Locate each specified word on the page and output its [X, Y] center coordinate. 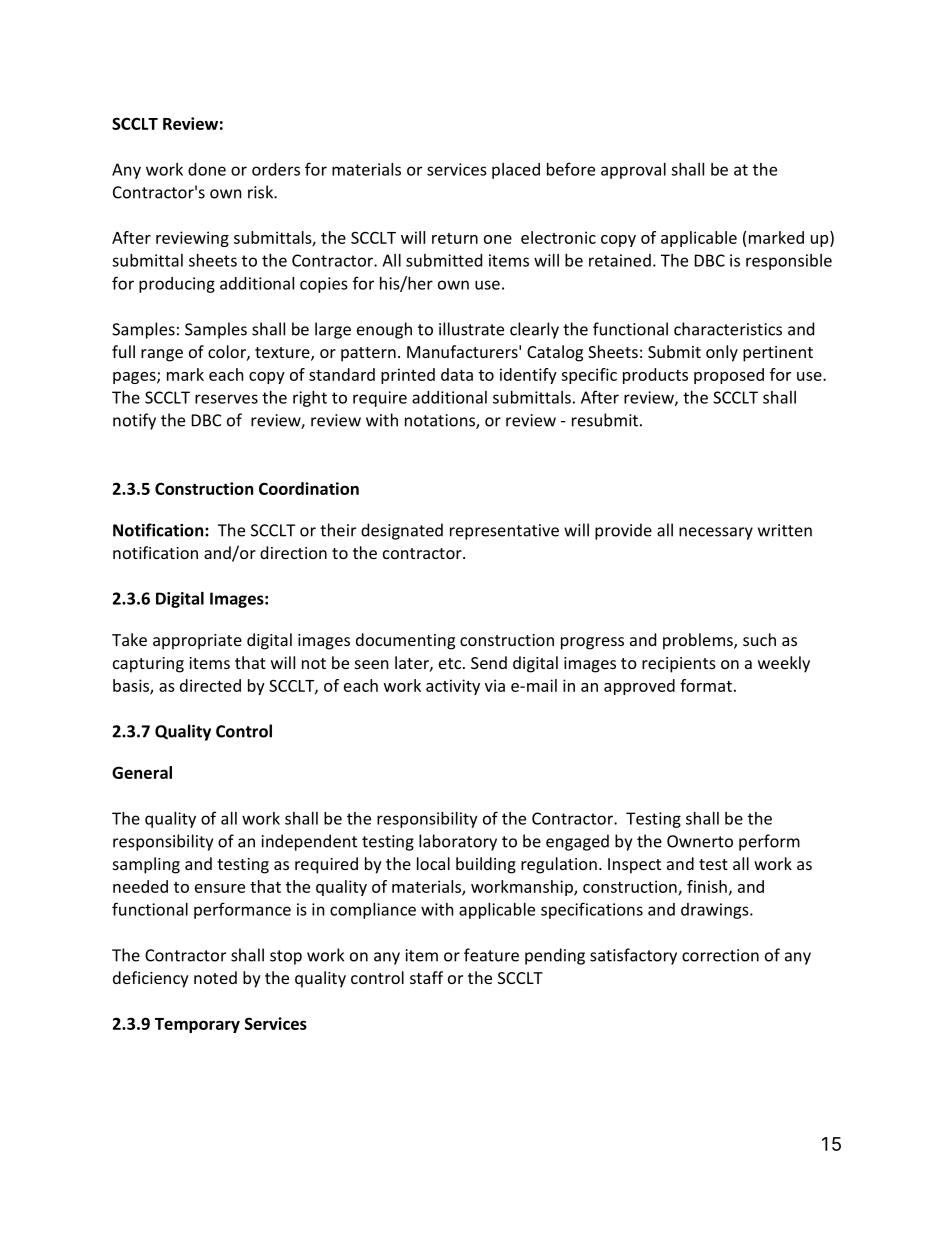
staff [426, 977]
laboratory [458, 842]
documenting [405, 641]
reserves [226, 399]
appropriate [197, 642]
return [455, 238]
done [207, 169]
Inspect [634, 866]
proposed [729, 376]
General [142, 772]
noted [215, 977]
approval [633, 171]
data [457, 374]
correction [720, 955]
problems [699, 641]
